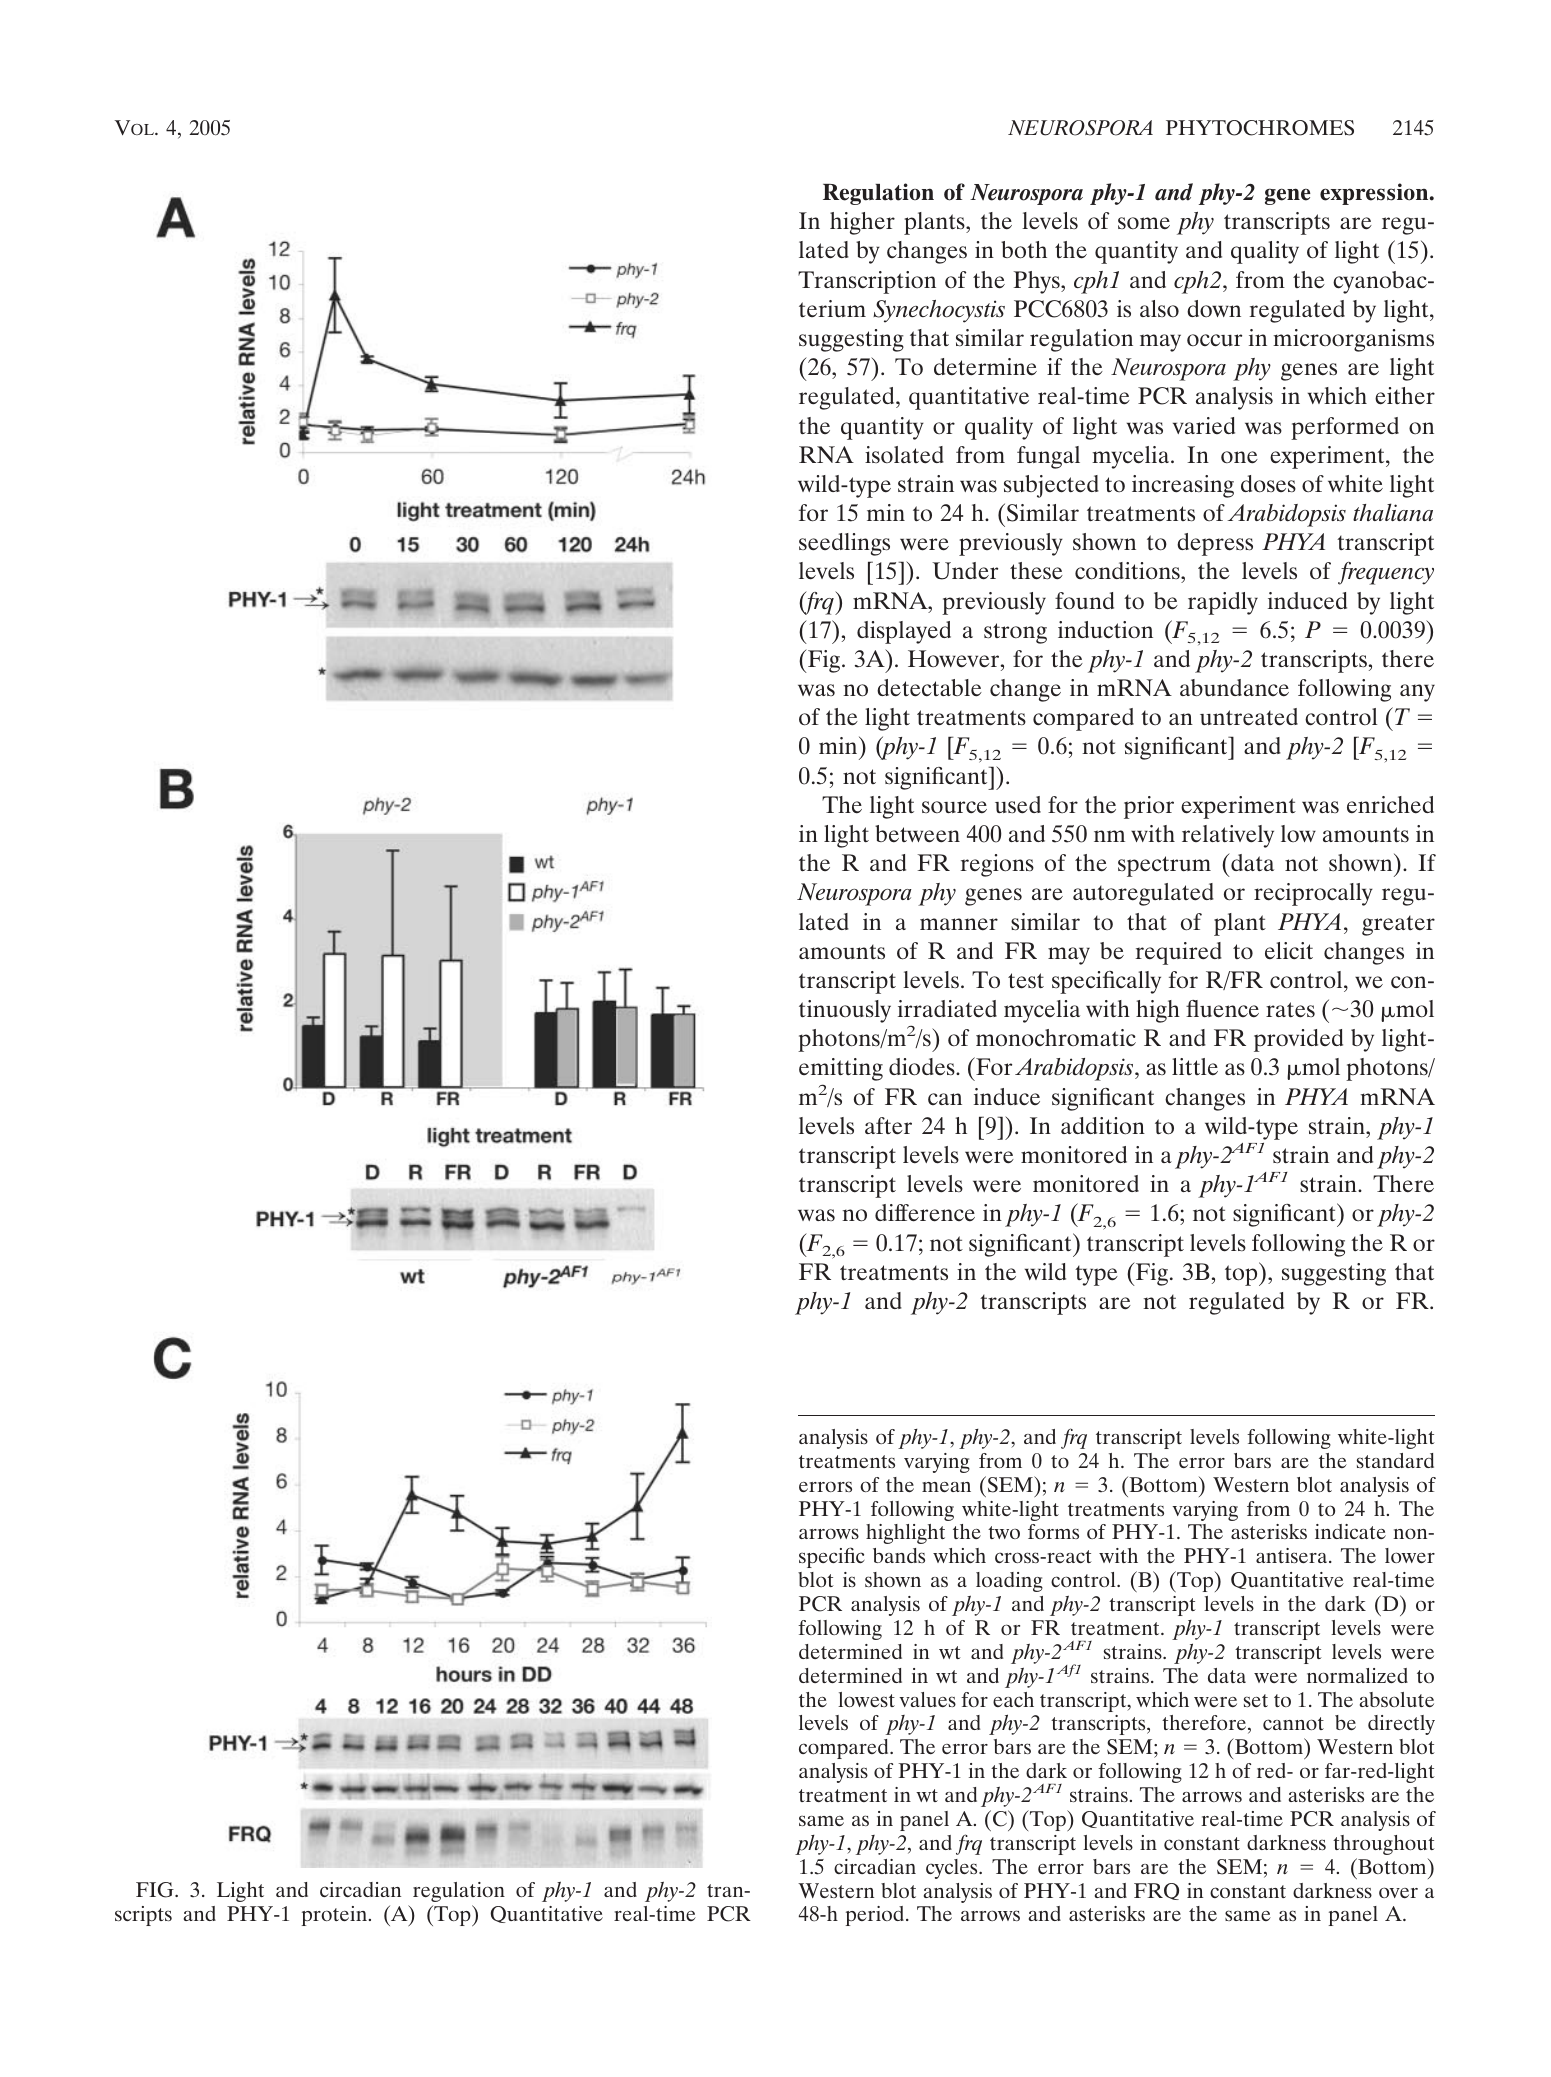 Image resolution: width=1551 pixels, height=2077 pixels. What do you see at coordinates (876, 1916) in the screenshot?
I see `period` at bounding box center [876, 1916].
